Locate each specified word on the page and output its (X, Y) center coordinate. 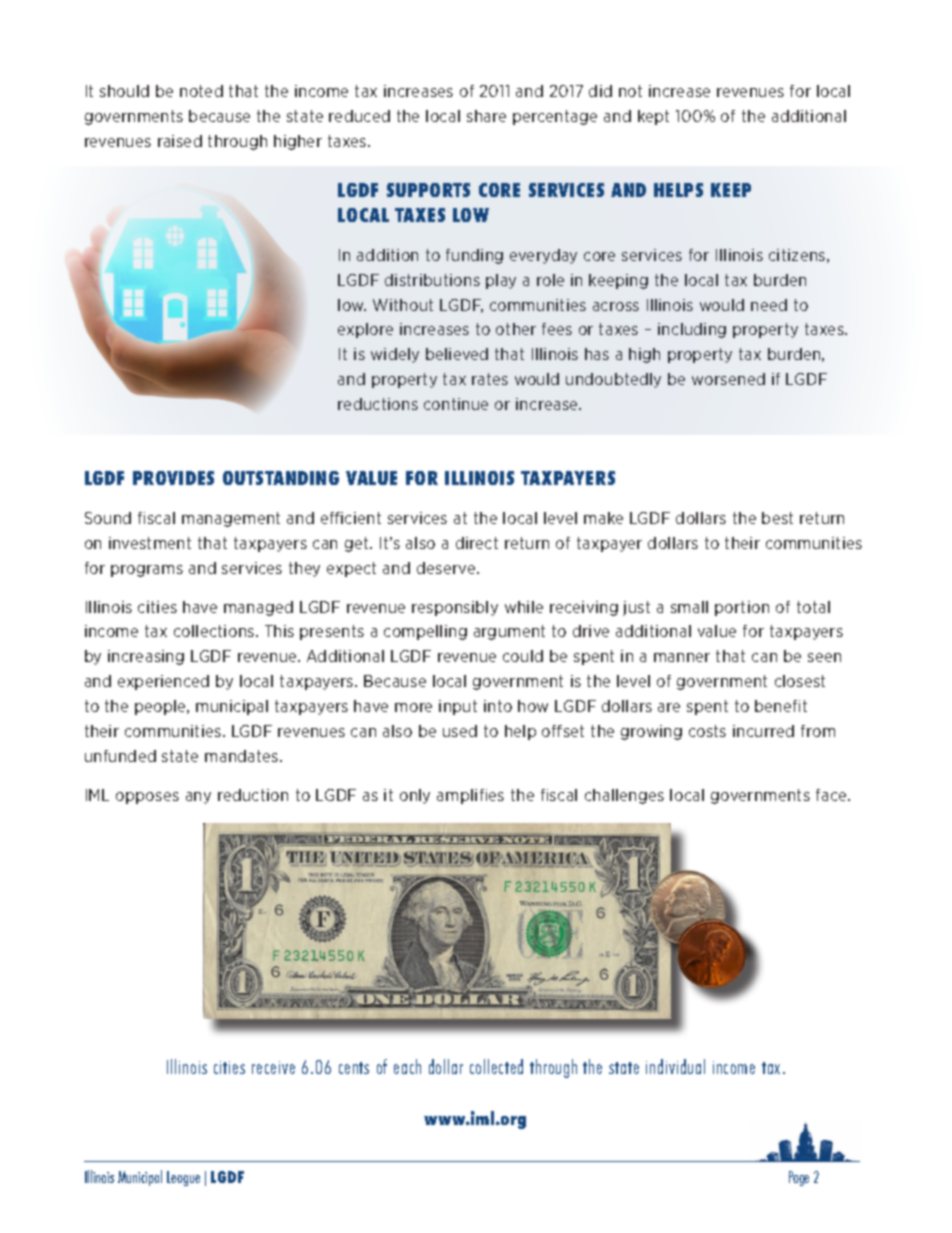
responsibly (455, 608)
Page (799, 1178)
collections (215, 631)
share (486, 116)
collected (496, 1066)
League (183, 1178)
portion (742, 608)
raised (180, 141)
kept (653, 117)
